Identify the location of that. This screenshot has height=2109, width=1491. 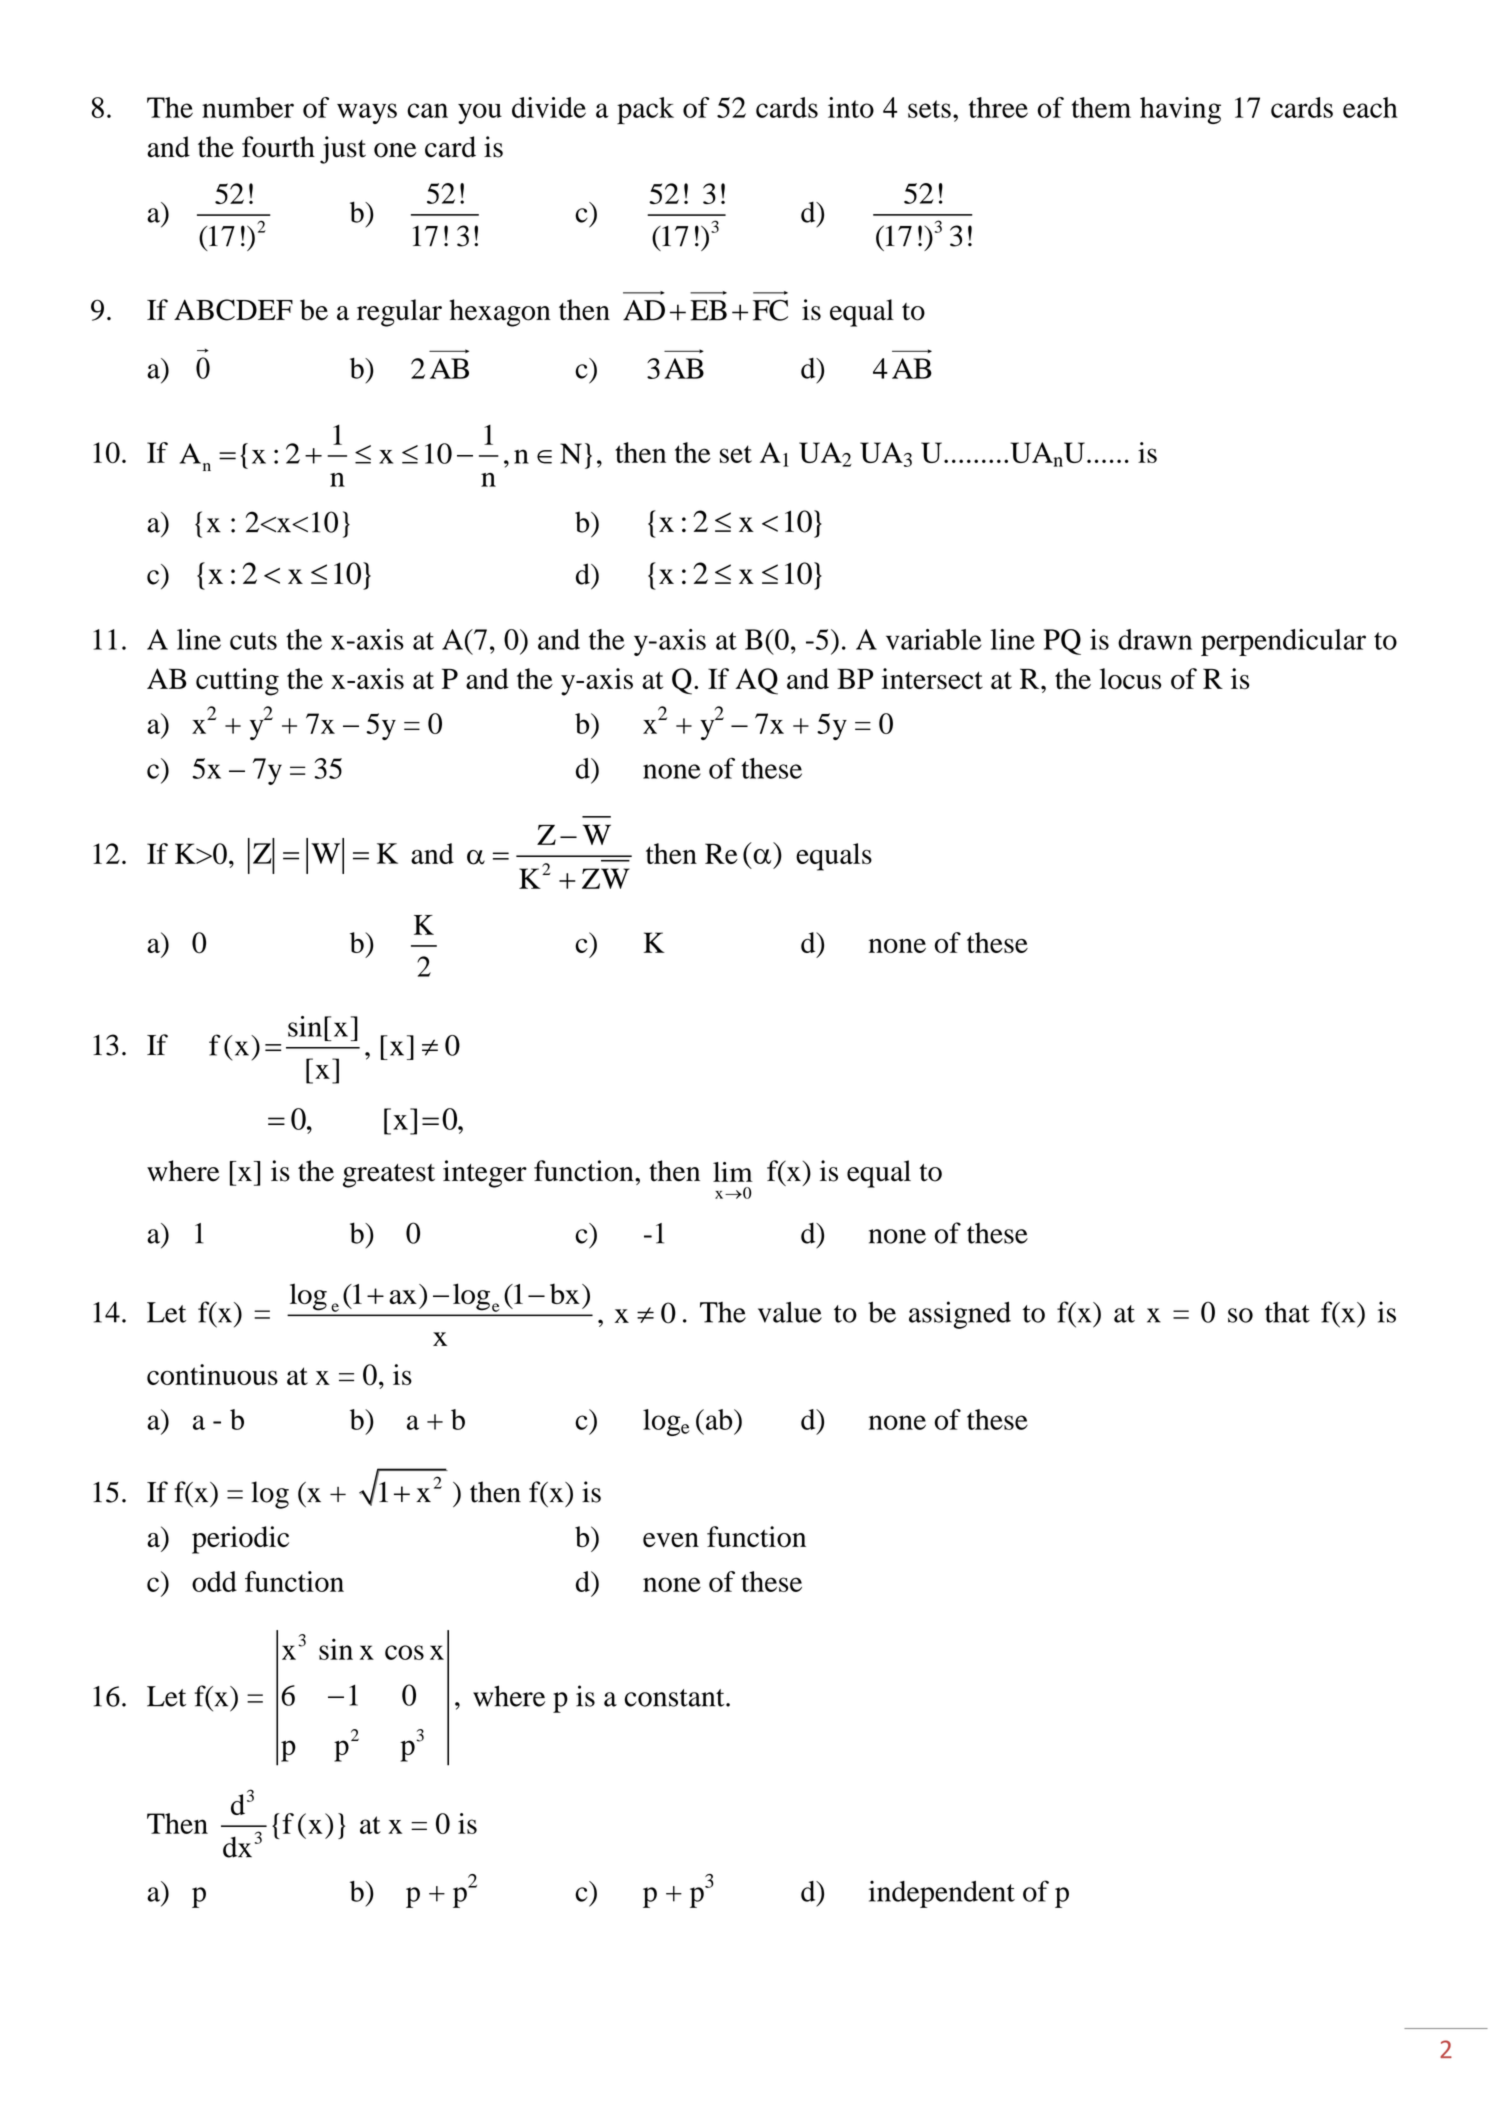
(1287, 1312).
